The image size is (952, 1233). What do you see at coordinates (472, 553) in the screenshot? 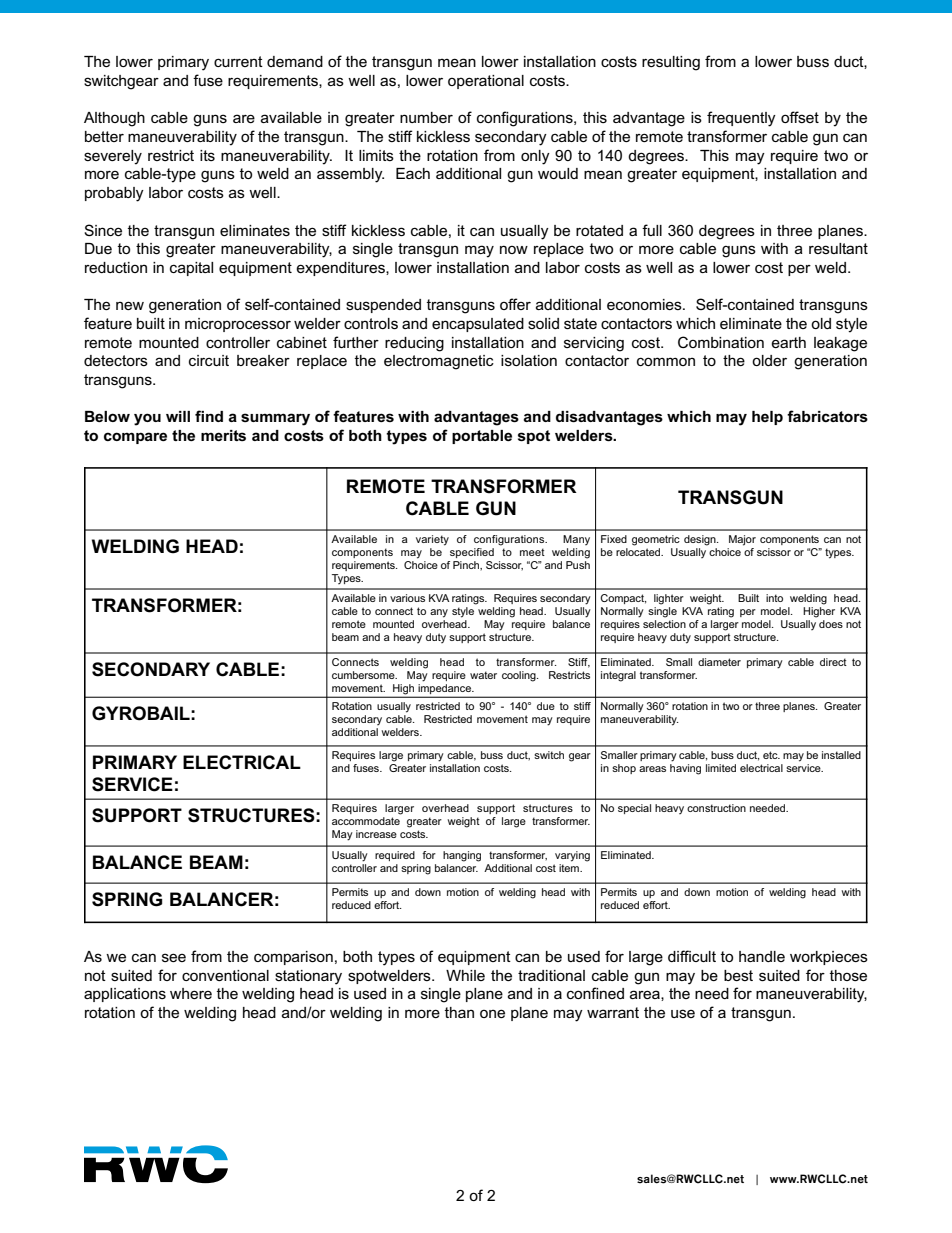
I see `specified` at bounding box center [472, 553].
